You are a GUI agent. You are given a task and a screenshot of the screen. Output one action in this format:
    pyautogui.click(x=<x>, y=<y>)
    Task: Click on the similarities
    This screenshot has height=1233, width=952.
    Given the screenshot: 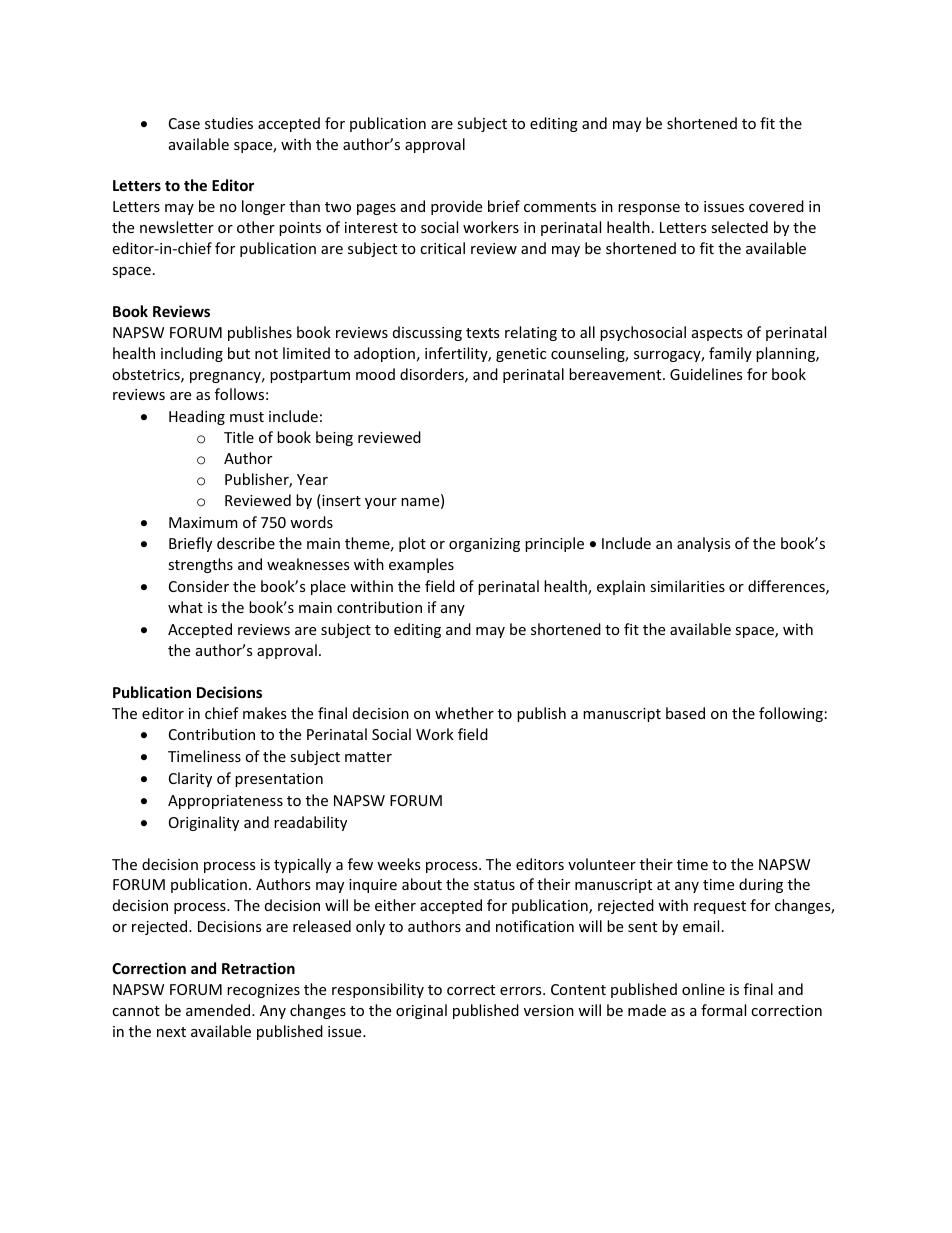 What is the action you would take?
    pyautogui.click(x=687, y=586)
